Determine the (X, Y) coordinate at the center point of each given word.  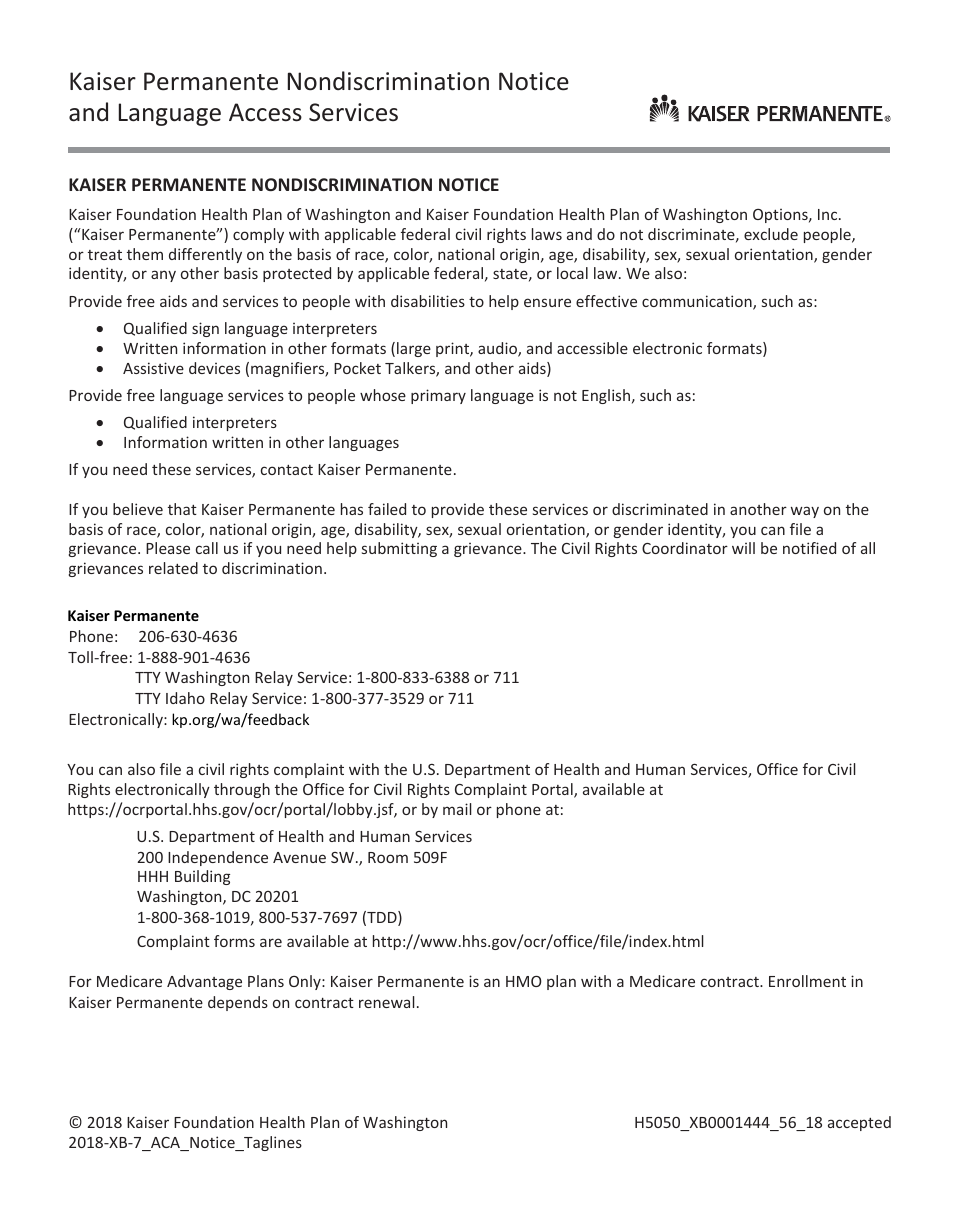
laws (547, 234)
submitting (399, 549)
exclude (771, 234)
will (743, 548)
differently (205, 255)
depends (238, 1003)
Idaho (185, 698)
